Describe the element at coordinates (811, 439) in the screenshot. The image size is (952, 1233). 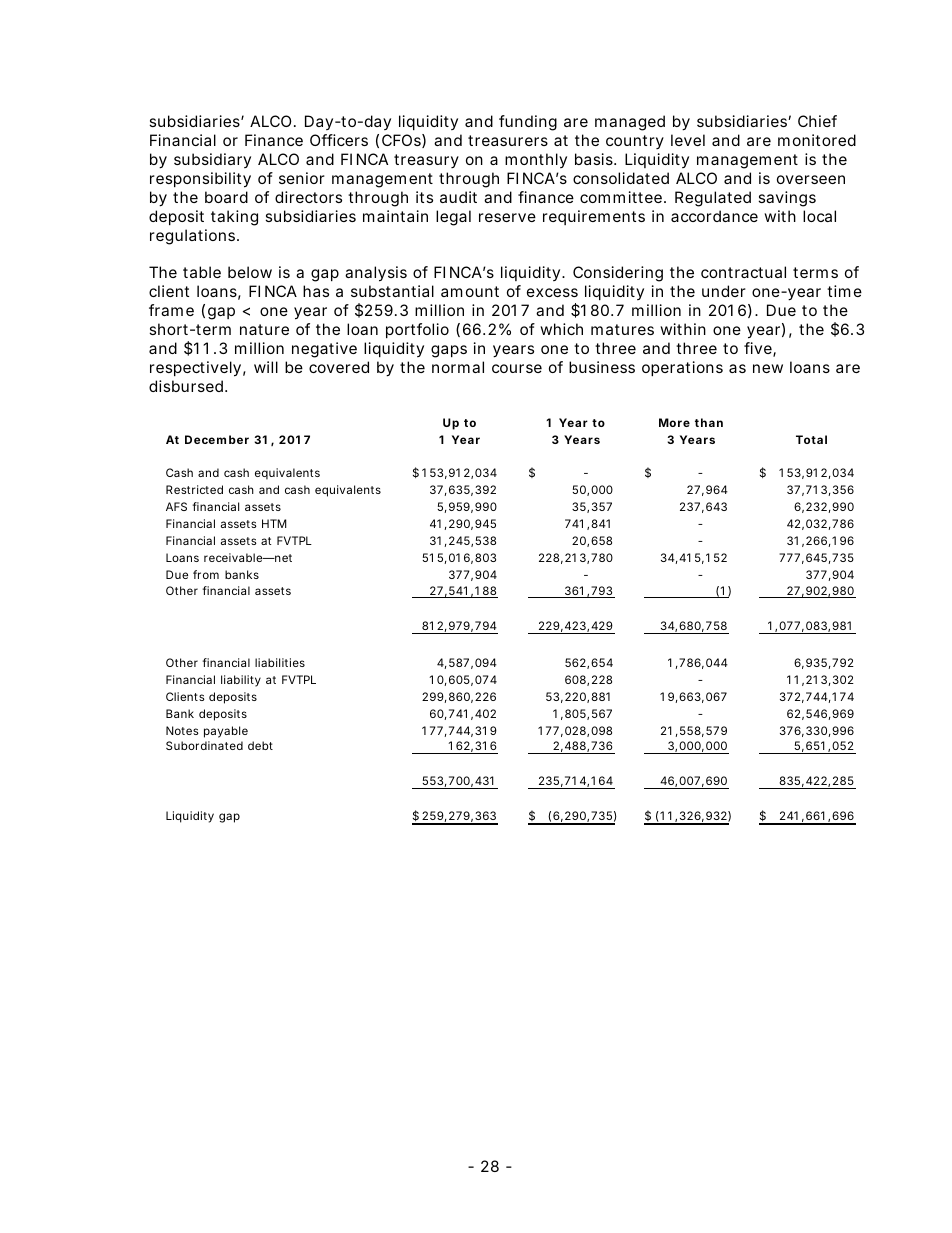
I see `Total` at that location.
